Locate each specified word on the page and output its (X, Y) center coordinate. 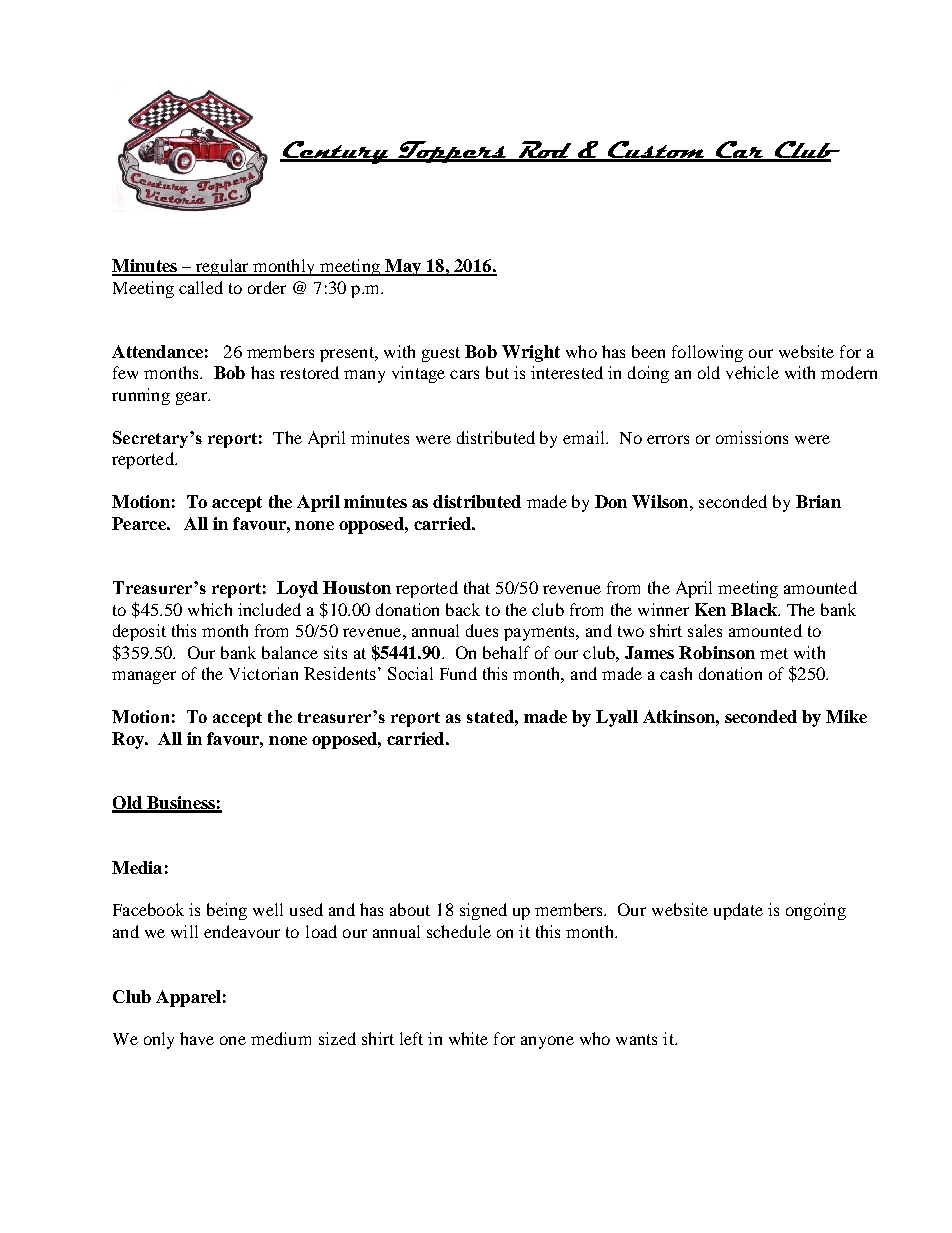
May (403, 267)
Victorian (263, 673)
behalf (506, 652)
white (468, 1038)
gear (192, 398)
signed (483, 911)
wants (636, 1039)
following (707, 353)
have (197, 1038)
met (774, 653)
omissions (752, 437)
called (201, 287)
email (585, 437)
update (738, 911)
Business (181, 804)
